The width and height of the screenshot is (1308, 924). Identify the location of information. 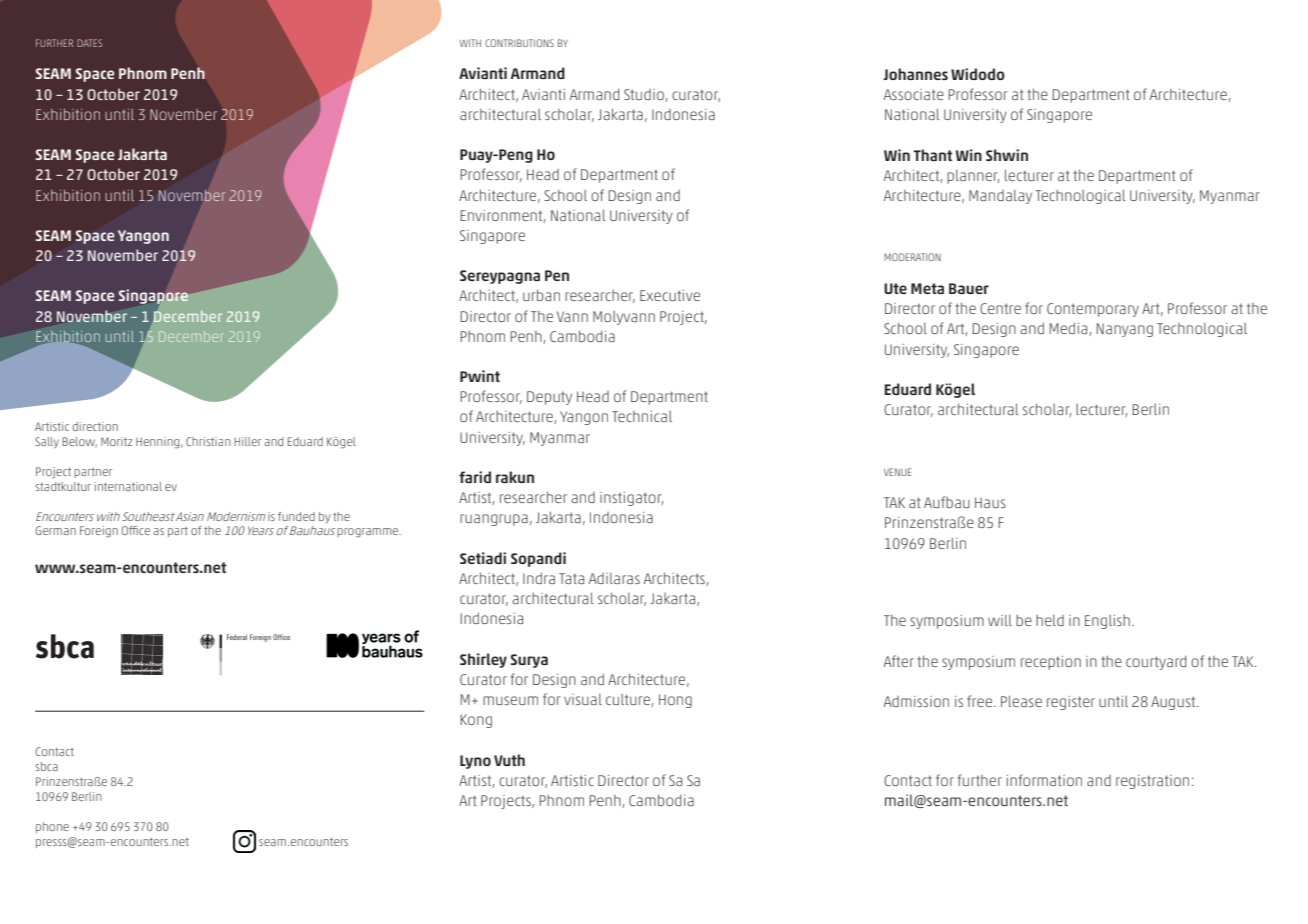
(1044, 780).
